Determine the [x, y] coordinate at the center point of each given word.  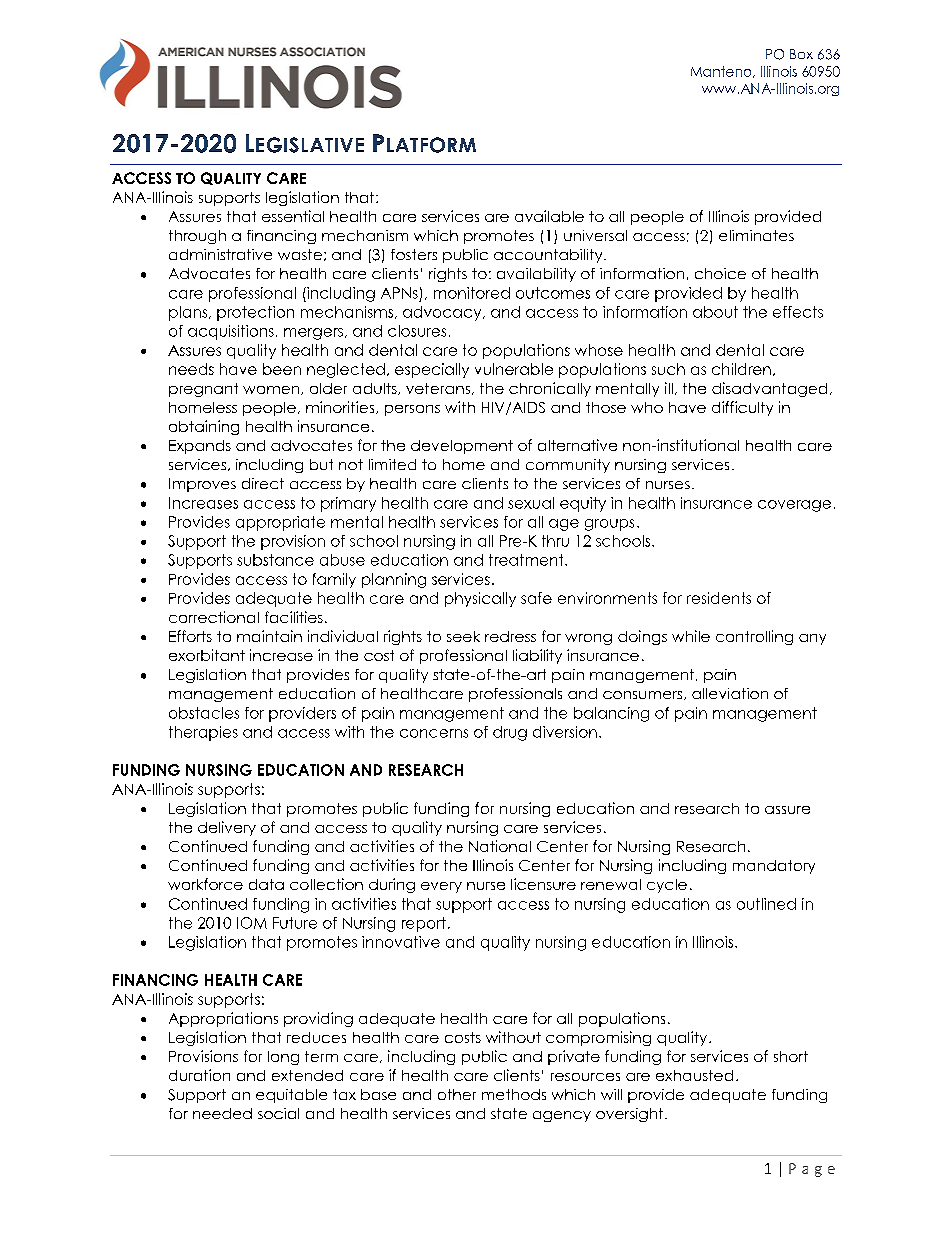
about [715, 312]
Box [801, 54]
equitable [291, 1096]
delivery [227, 828]
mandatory [774, 867]
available [549, 216]
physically [480, 599]
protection [255, 313]
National [500, 846]
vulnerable [514, 369]
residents [719, 598]
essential [293, 216]
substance [275, 560]
